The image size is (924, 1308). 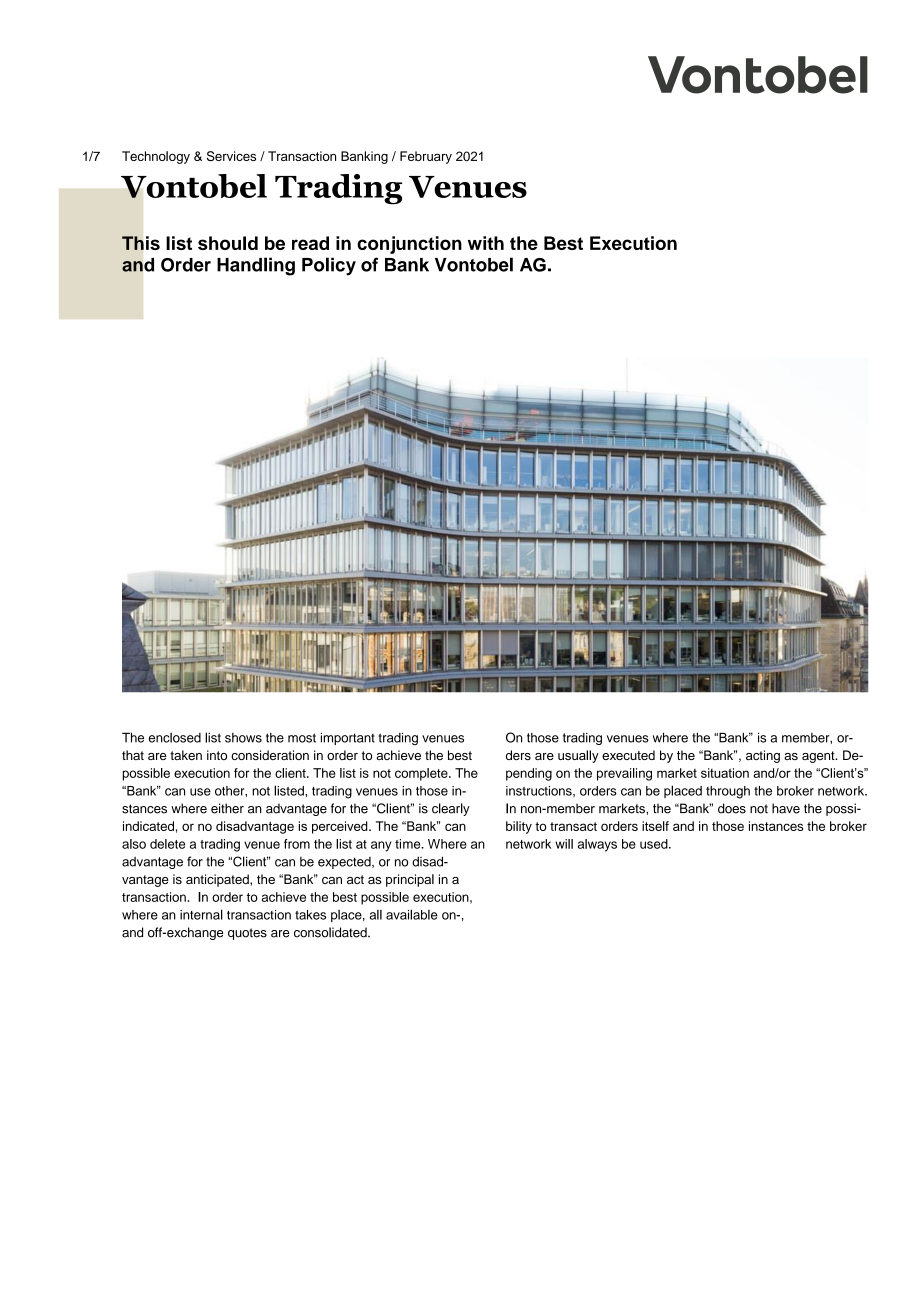 What do you see at coordinates (256, 266) in the screenshot?
I see `Handling` at bounding box center [256, 266].
